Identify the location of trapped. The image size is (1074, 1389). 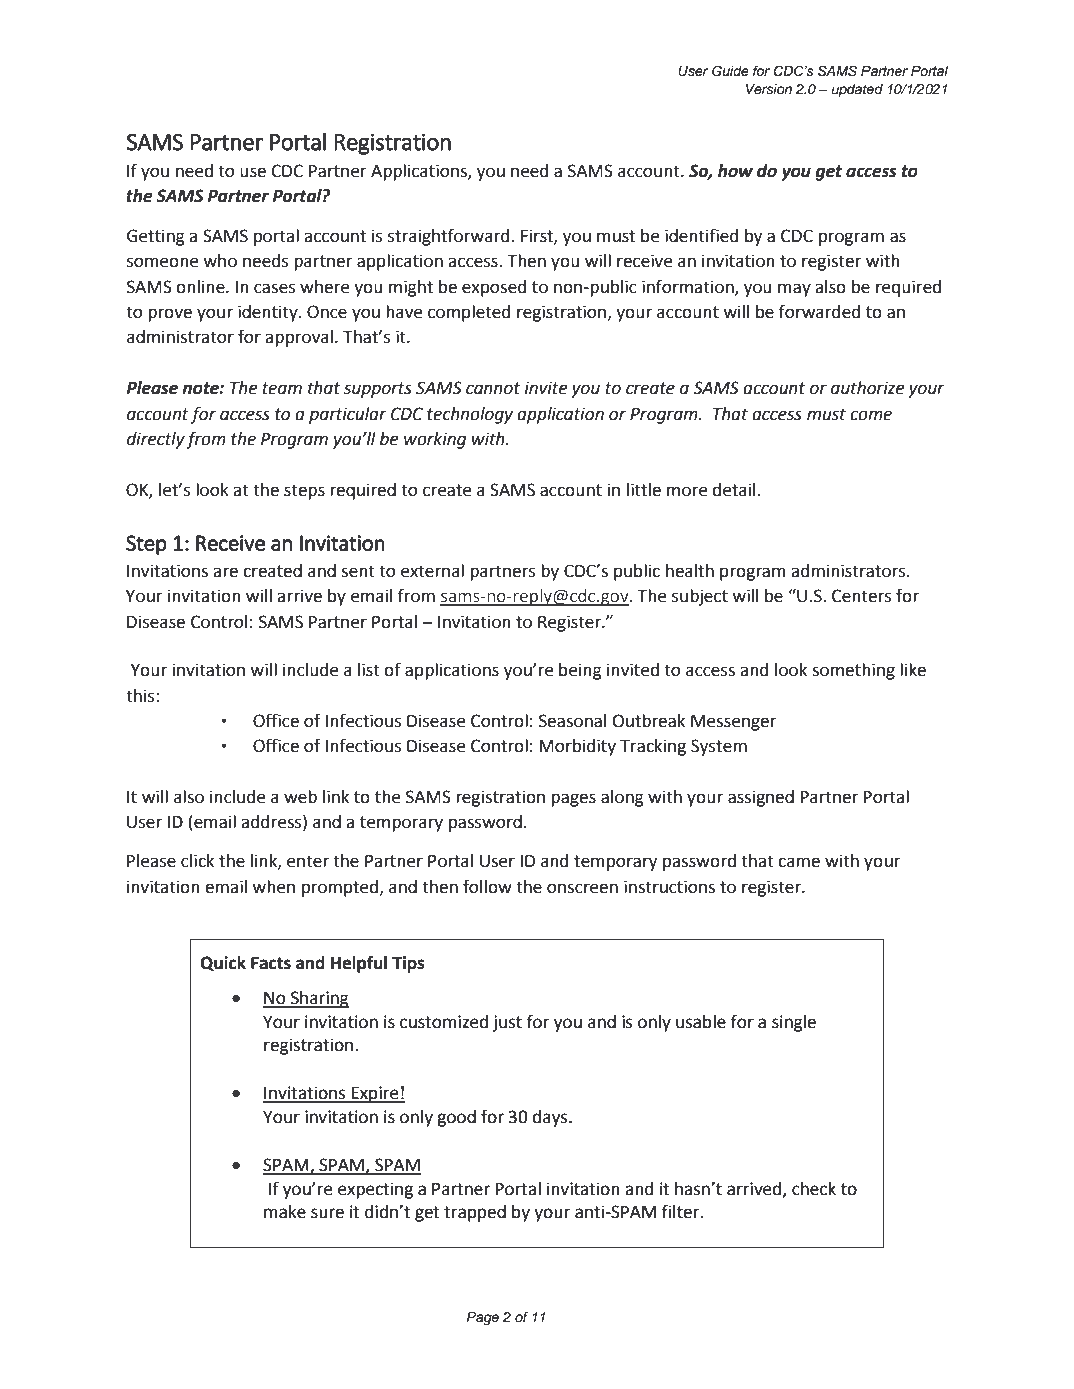
(475, 1213).
